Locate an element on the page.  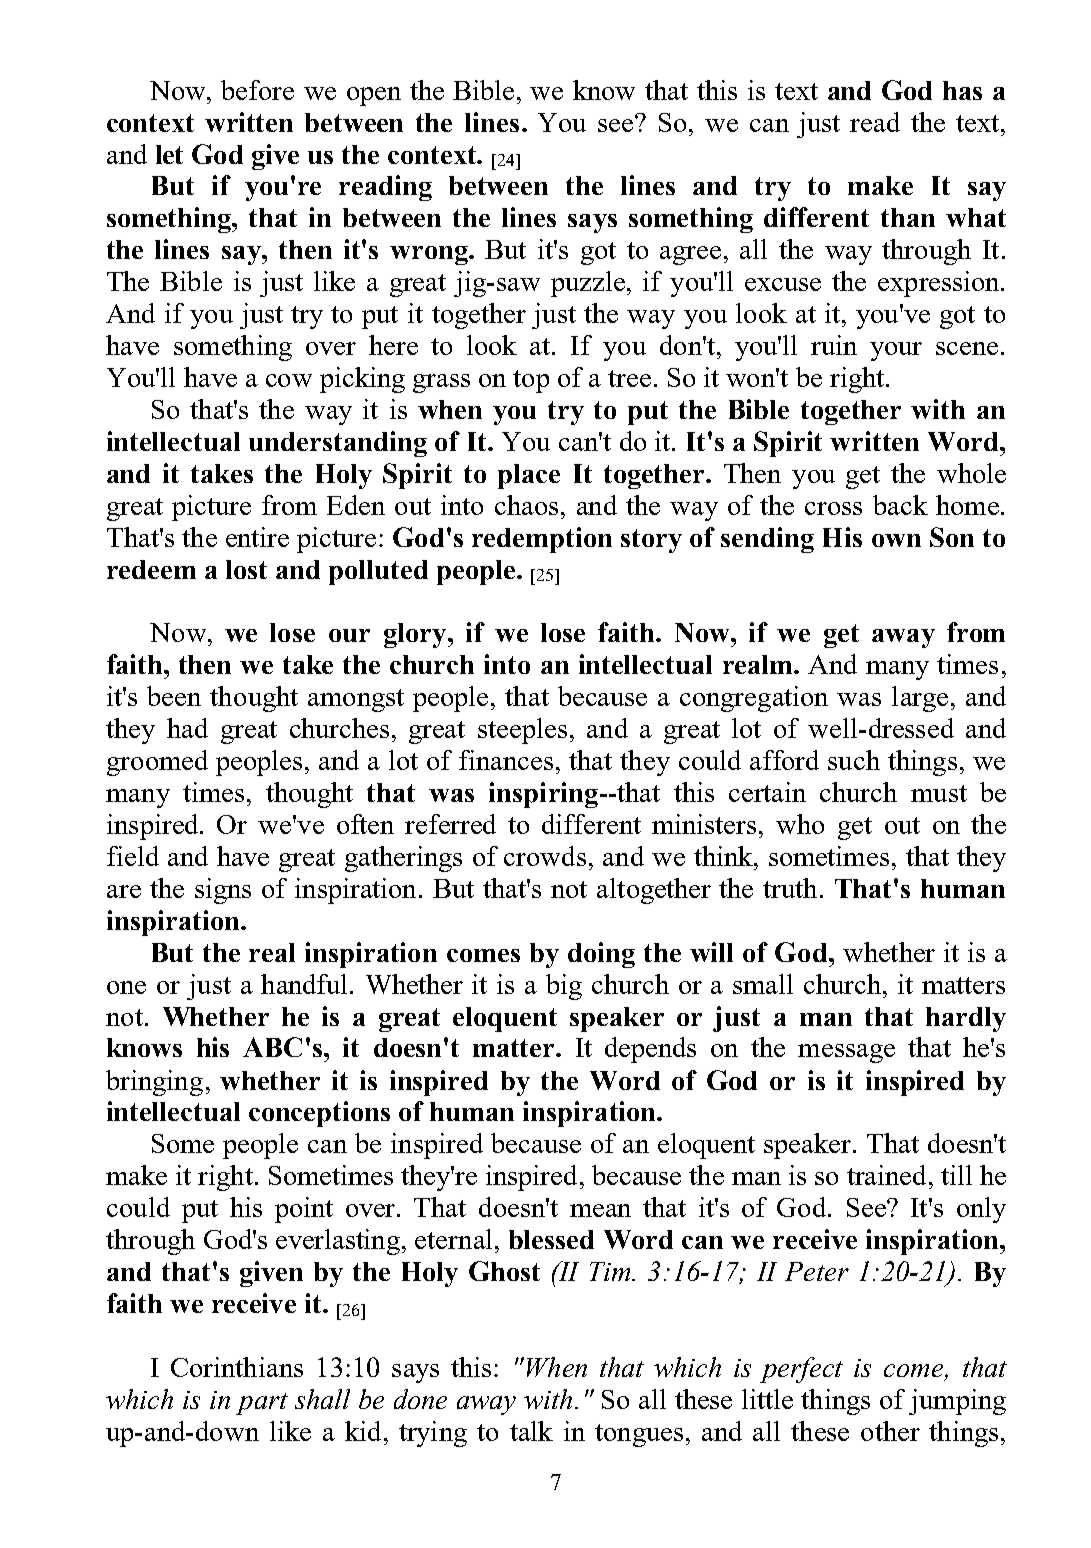
had is located at coordinates (187, 728).
